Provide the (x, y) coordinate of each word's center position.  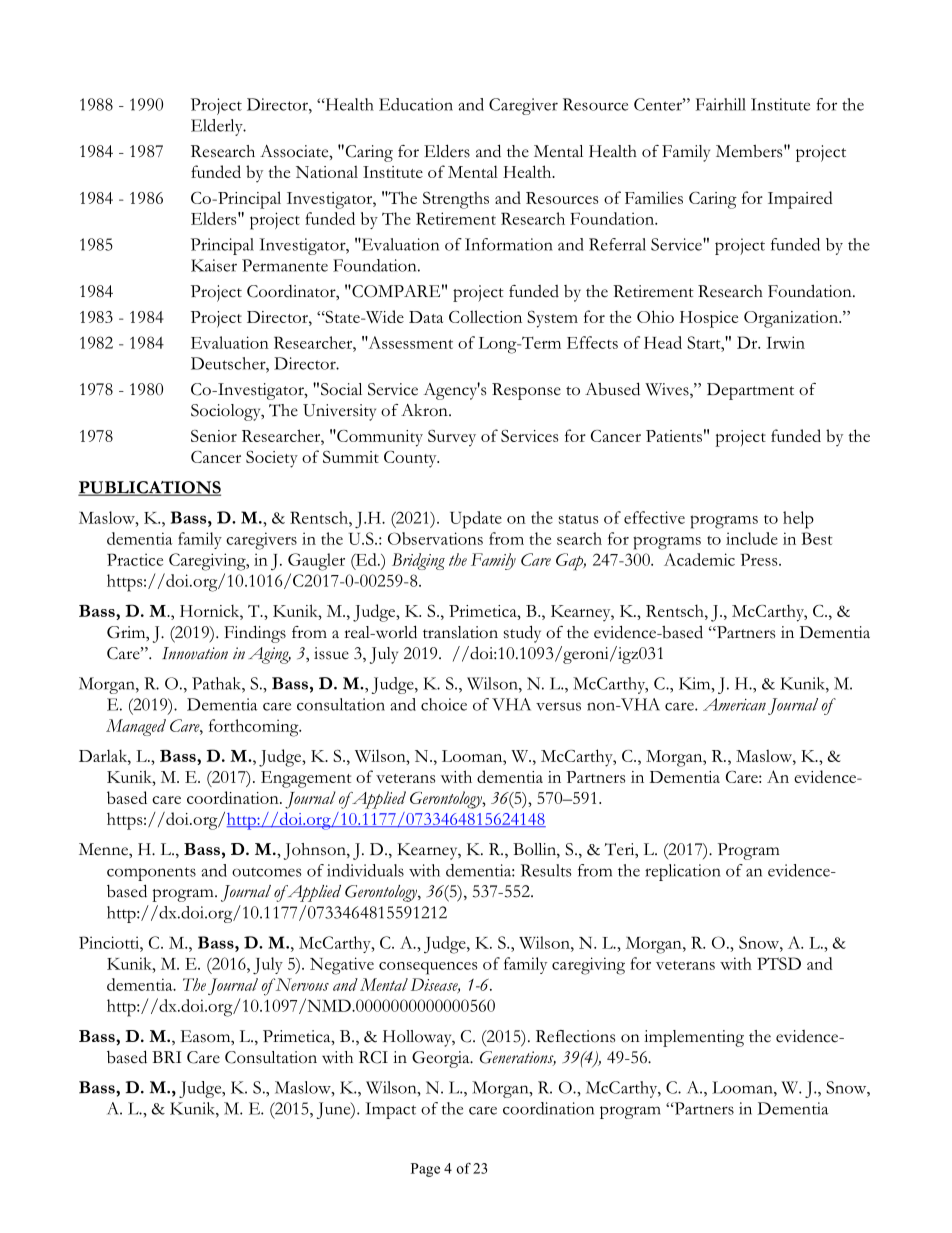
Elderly (218, 127)
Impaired (800, 200)
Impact (390, 1110)
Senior (214, 436)
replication (683, 872)
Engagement (306, 779)
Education (416, 104)
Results (546, 870)
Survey (452, 438)
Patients (674, 436)
